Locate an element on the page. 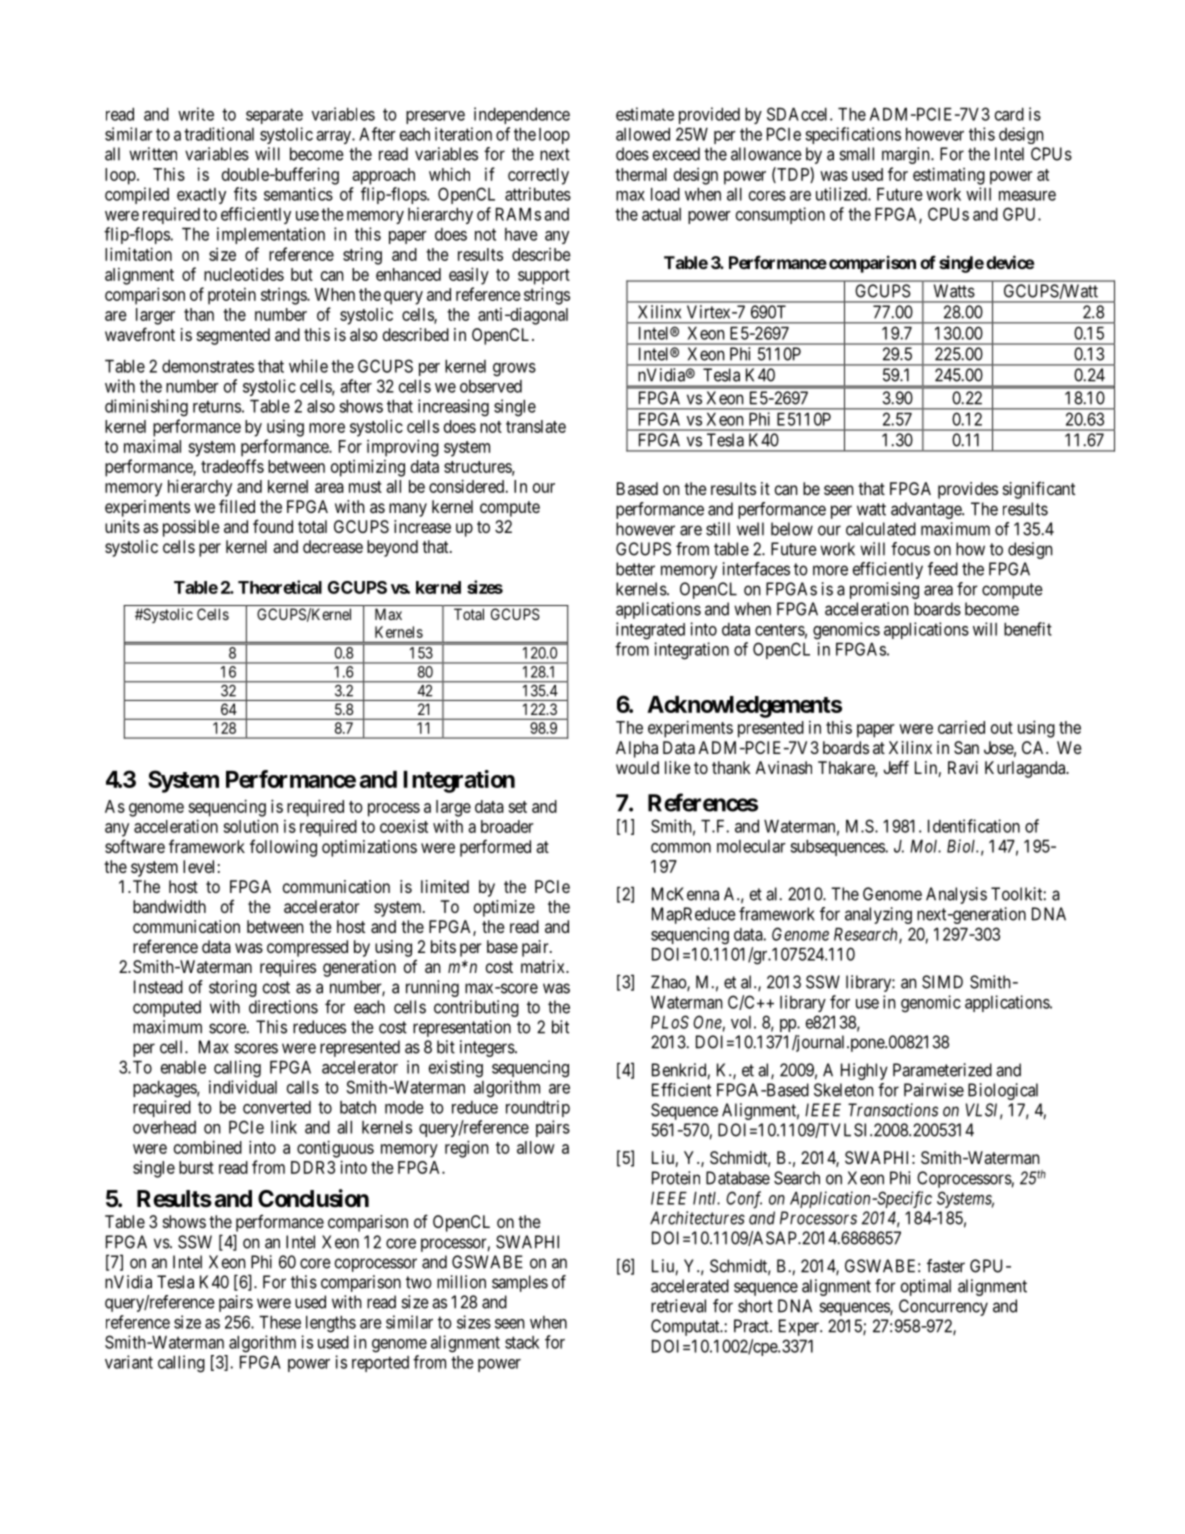  These is located at coordinates (280, 1322).
